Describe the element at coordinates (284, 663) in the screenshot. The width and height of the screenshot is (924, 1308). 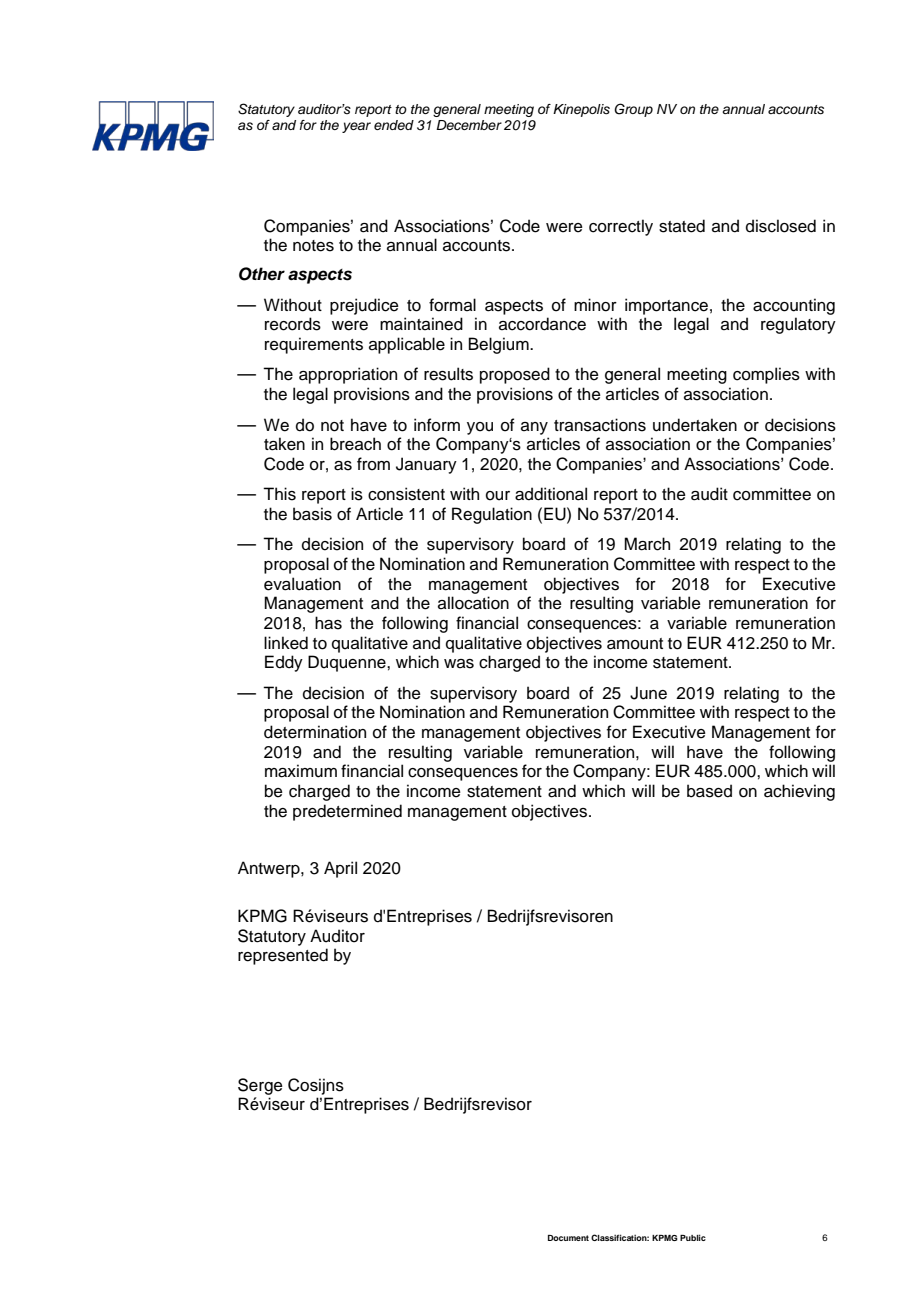
I see `Eddy` at that location.
